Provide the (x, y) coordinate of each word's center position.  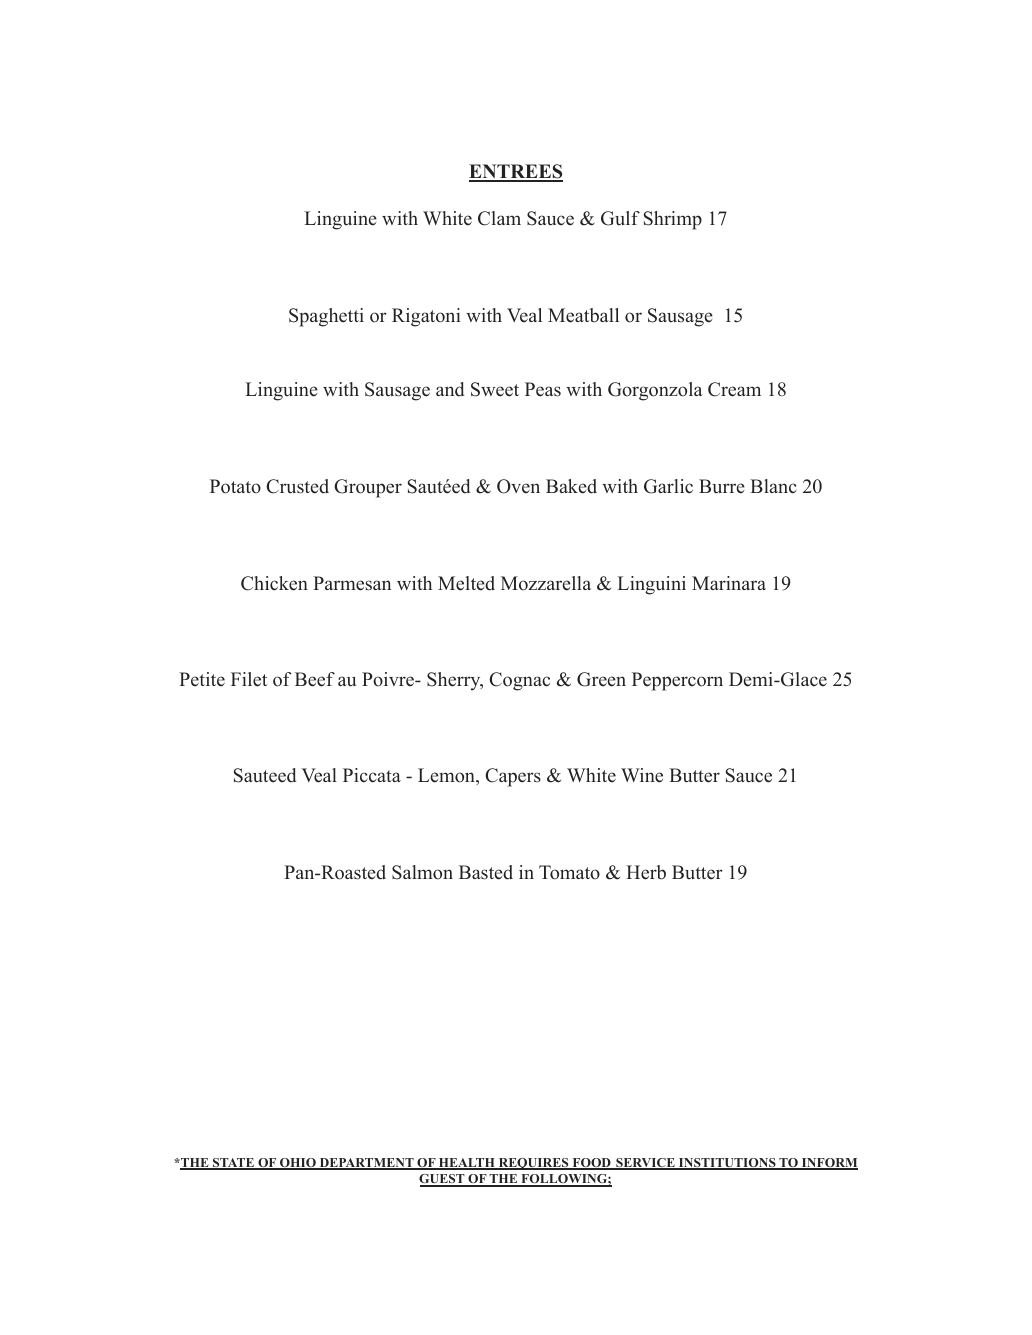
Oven (518, 486)
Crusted (297, 486)
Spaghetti (326, 317)
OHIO (298, 1164)
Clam (499, 218)
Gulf (620, 218)
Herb (646, 872)
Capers (513, 777)
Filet (249, 679)
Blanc (773, 486)
